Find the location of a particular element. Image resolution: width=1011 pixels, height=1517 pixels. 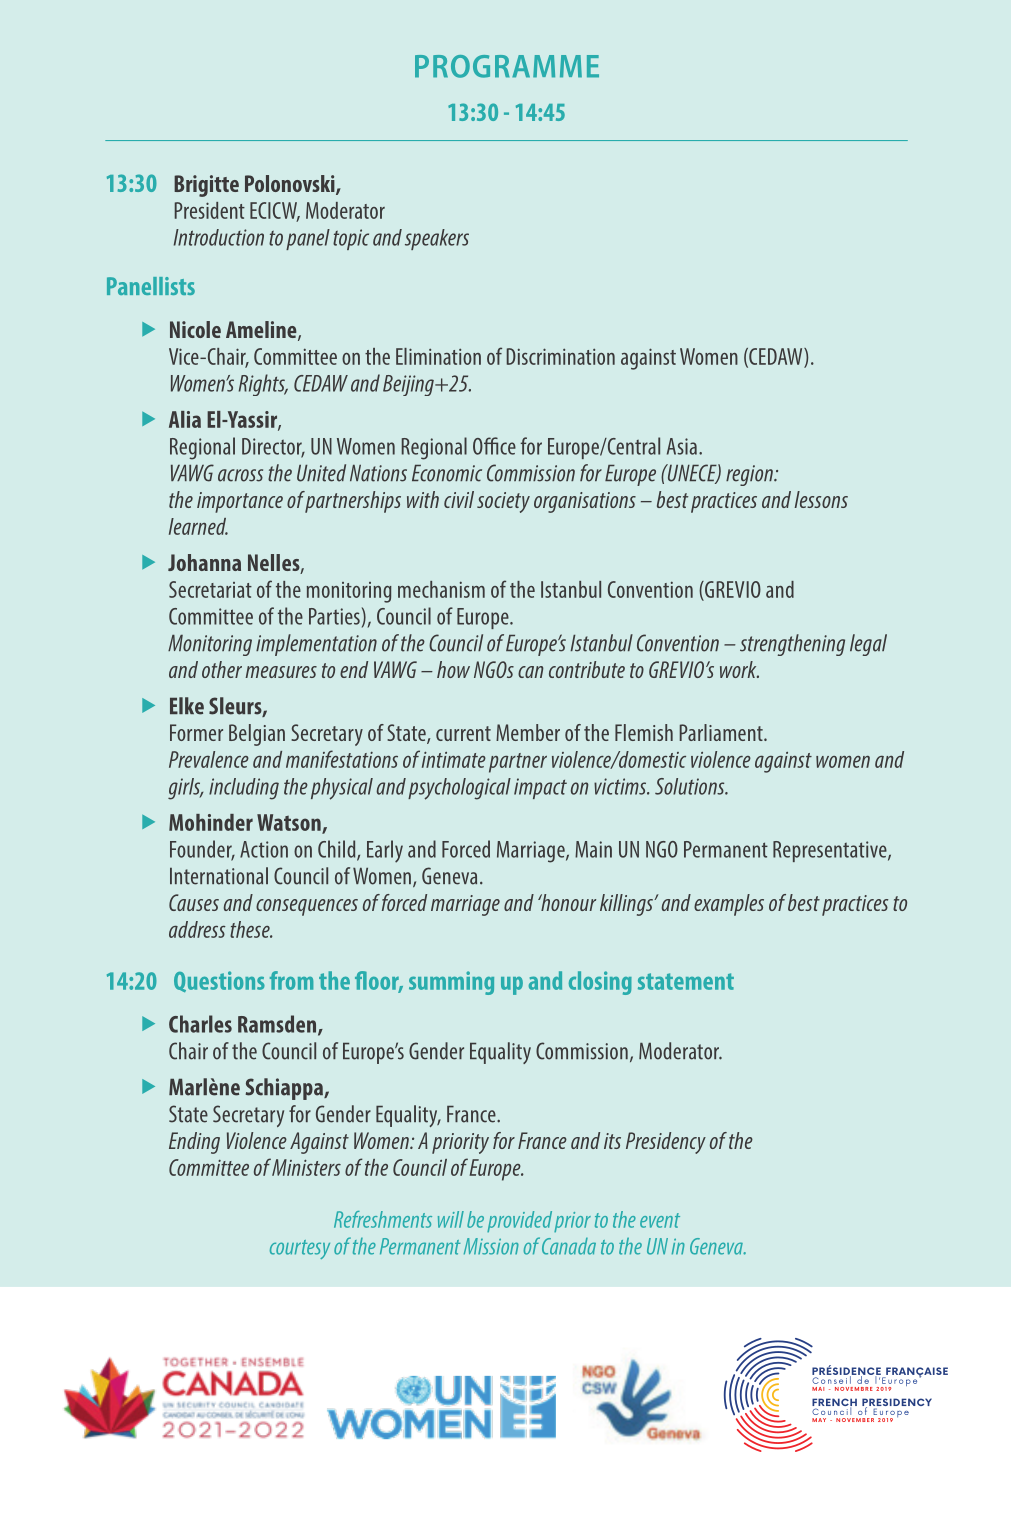

PROGRAMME is located at coordinates (507, 66).
